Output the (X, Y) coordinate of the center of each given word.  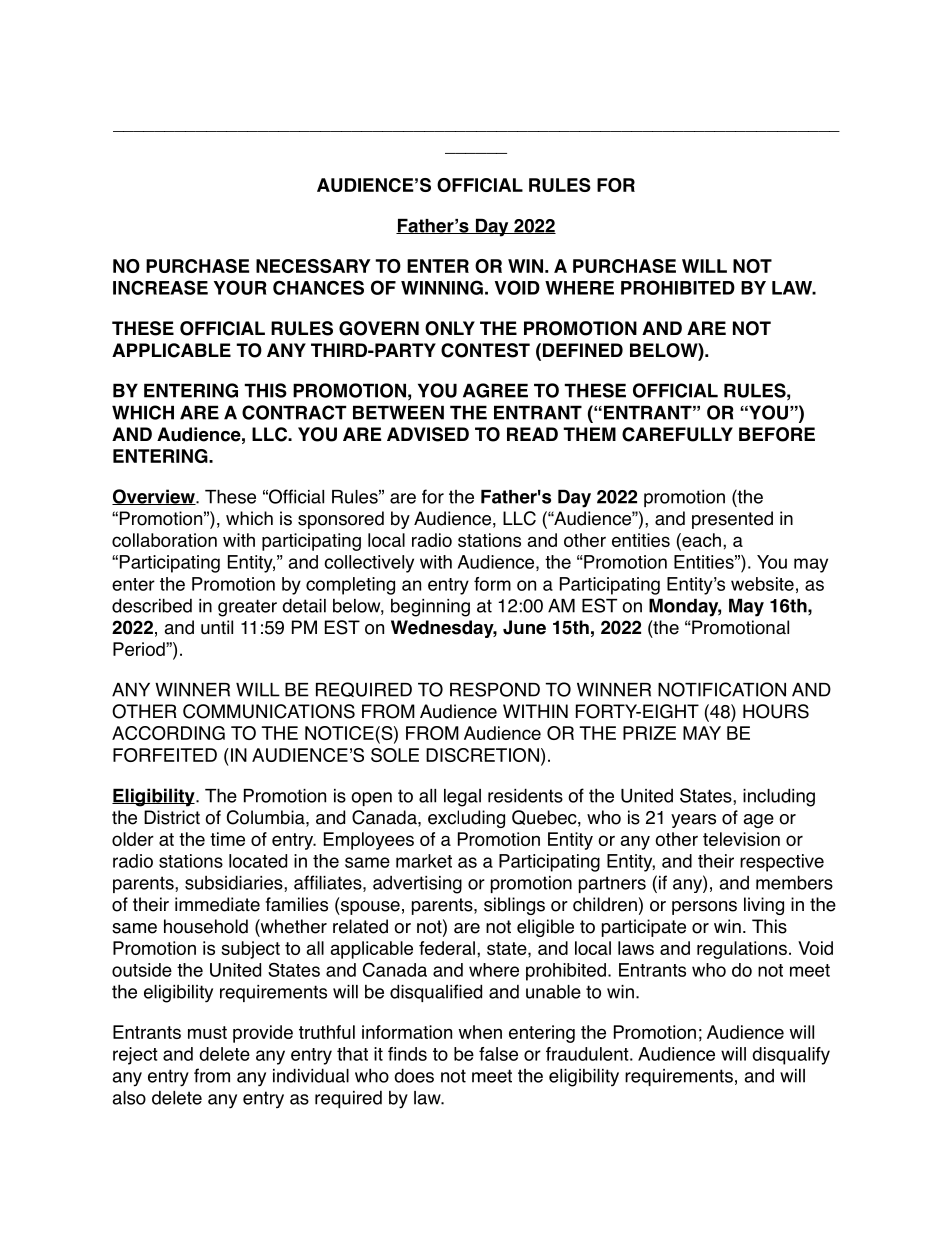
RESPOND (495, 689)
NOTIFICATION (722, 689)
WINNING (442, 287)
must (207, 1032)
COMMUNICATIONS (269, 711)
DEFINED (581, 350)
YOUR (240, 287)
